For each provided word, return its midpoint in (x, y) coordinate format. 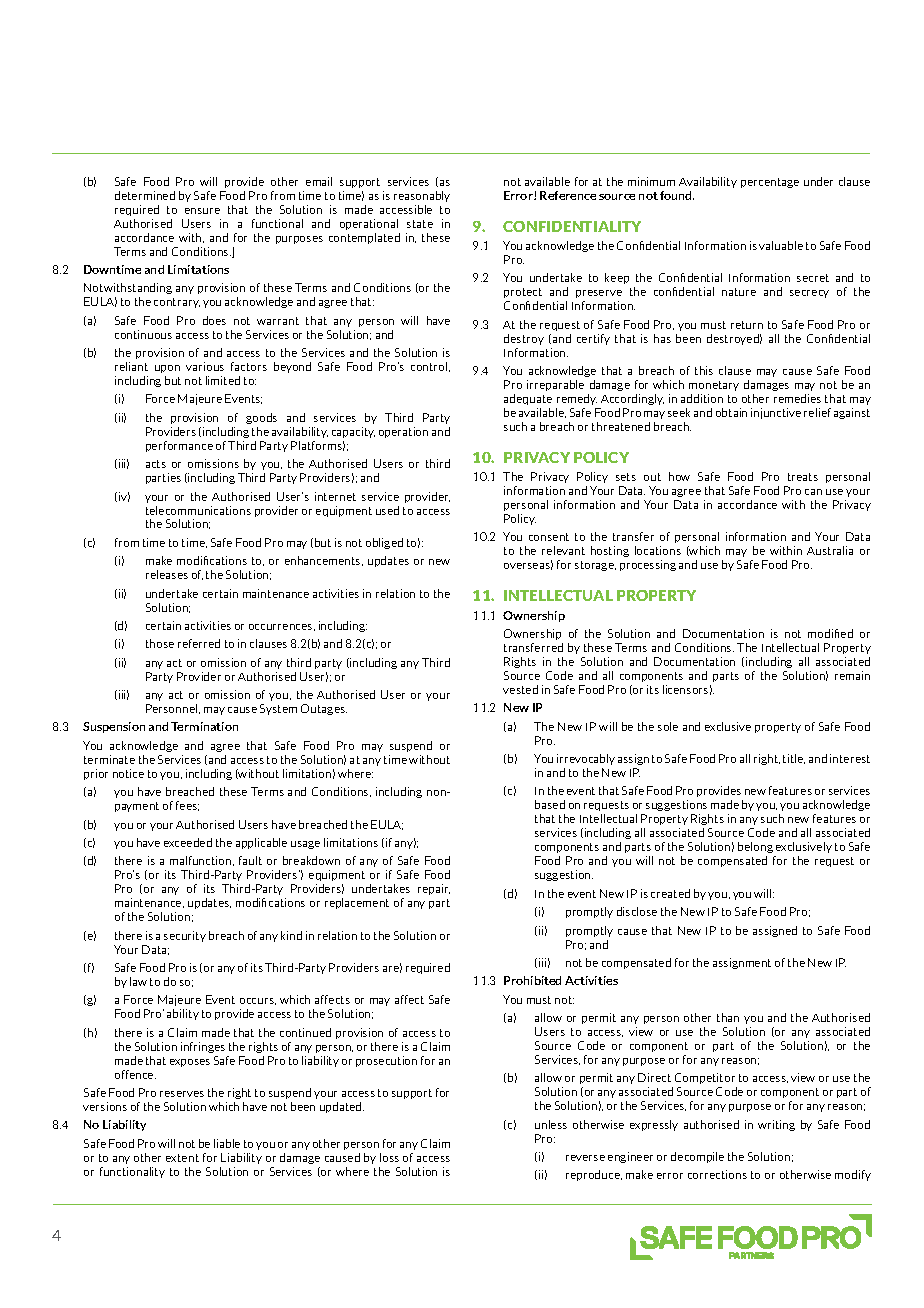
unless (551, 1124)
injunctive (776, 413)
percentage (770, 183)
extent (182, 1158)
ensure (202, 211)
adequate (528, 399)
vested (520, 689)
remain (852, 675)
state (420, 224)
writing (776, 1125)
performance (179, 446)
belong (756, 849)
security (185, 936)
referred (199, 643)
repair (434, 889)
